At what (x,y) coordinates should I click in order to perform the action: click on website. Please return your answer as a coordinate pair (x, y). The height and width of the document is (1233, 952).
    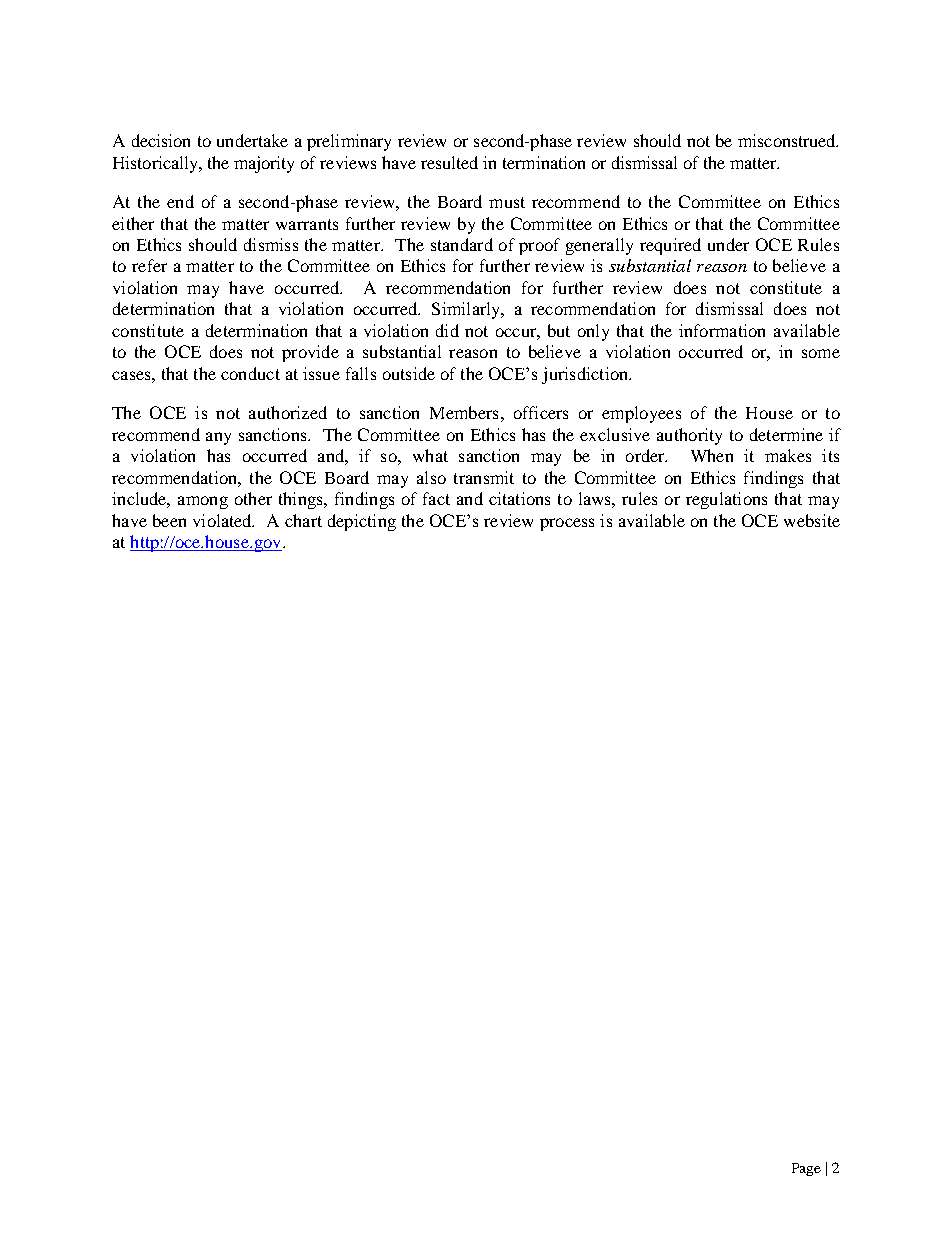
    Looking at the image, I should click on (812, 520).
